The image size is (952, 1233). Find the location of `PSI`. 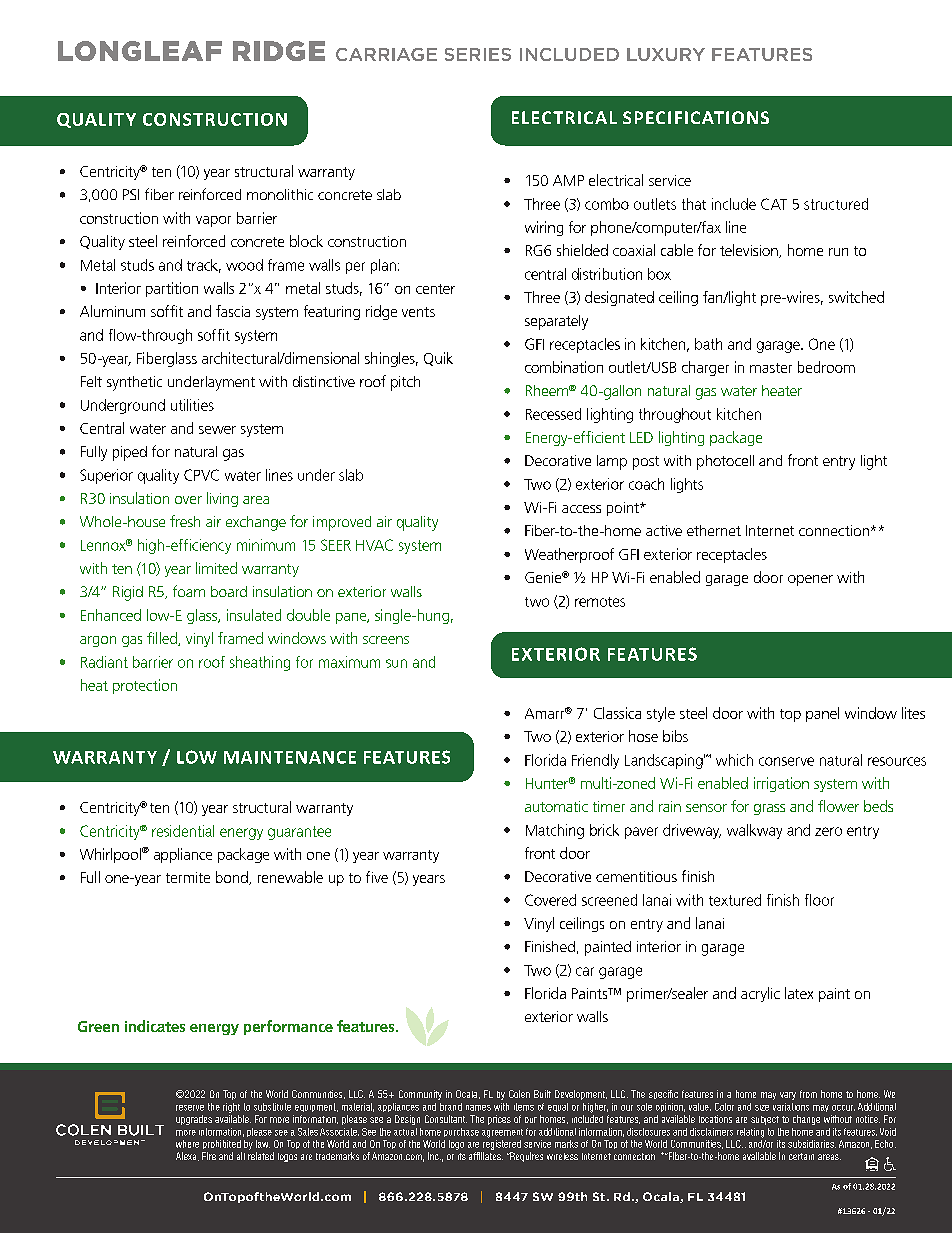

PSI is located at coordinates (131, 194).
